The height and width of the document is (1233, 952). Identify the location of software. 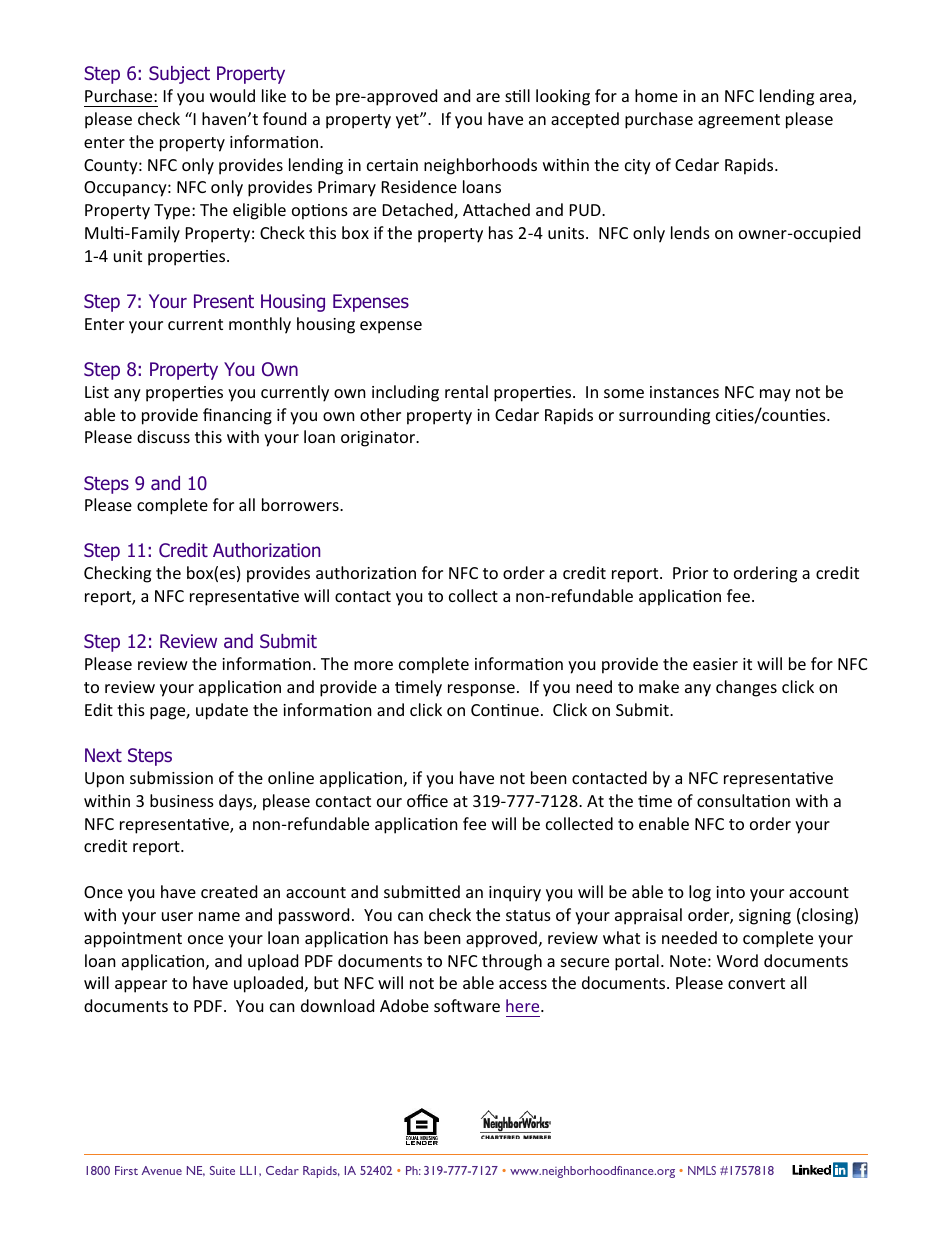
(467, 1005).
